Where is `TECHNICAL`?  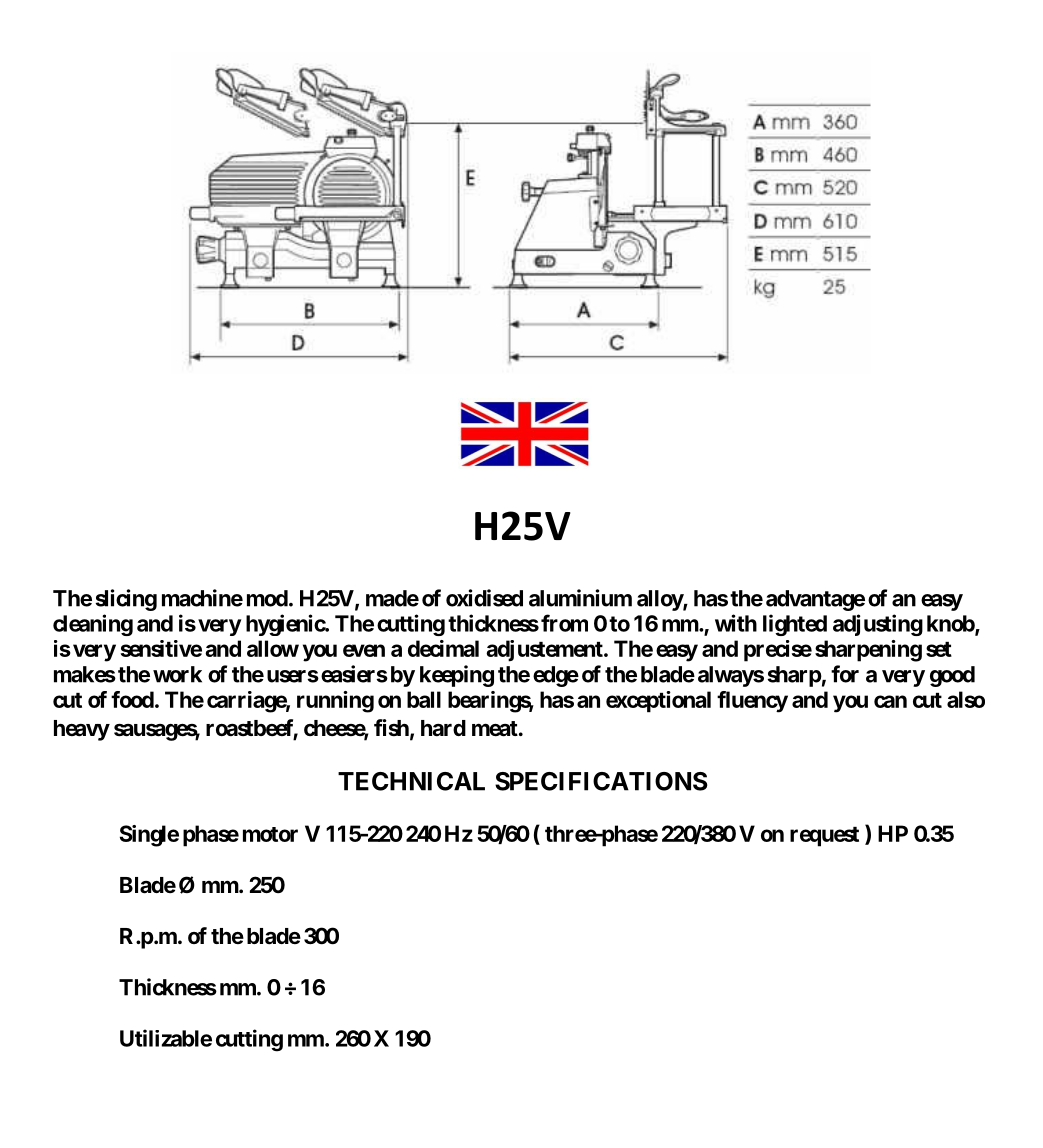 TECHNICAL is located at coordinates (411, 781).
